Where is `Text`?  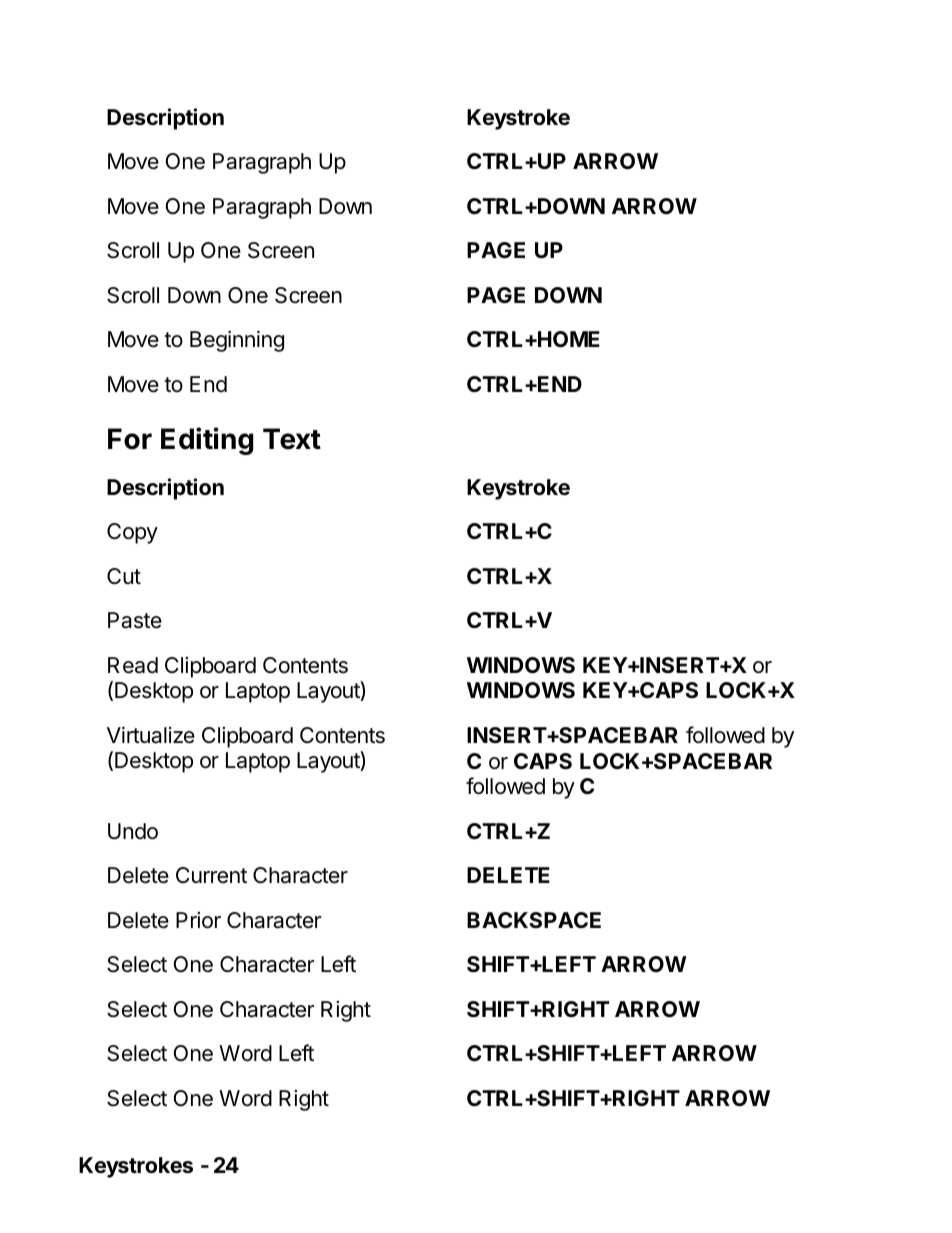 Text is located at coordinates (292, 439).
